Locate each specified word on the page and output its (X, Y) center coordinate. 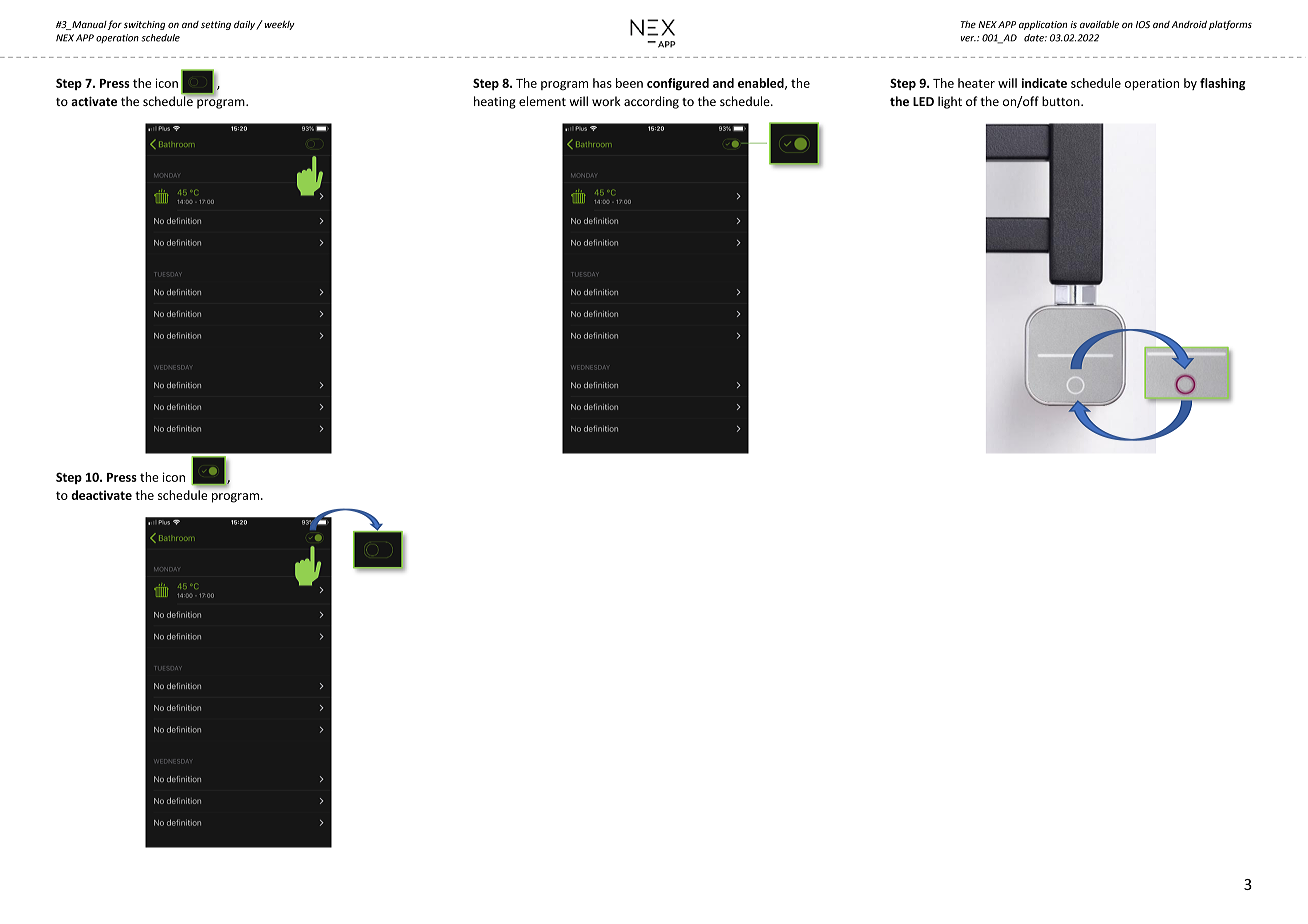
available (1099, 24)
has (602, 83)
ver (968, 39)
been (629, 83)
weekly (278, 25)
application (1043, 25)
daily (245, 25)
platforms (1230, 25)
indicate (1044, 83)
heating (495, 102)
